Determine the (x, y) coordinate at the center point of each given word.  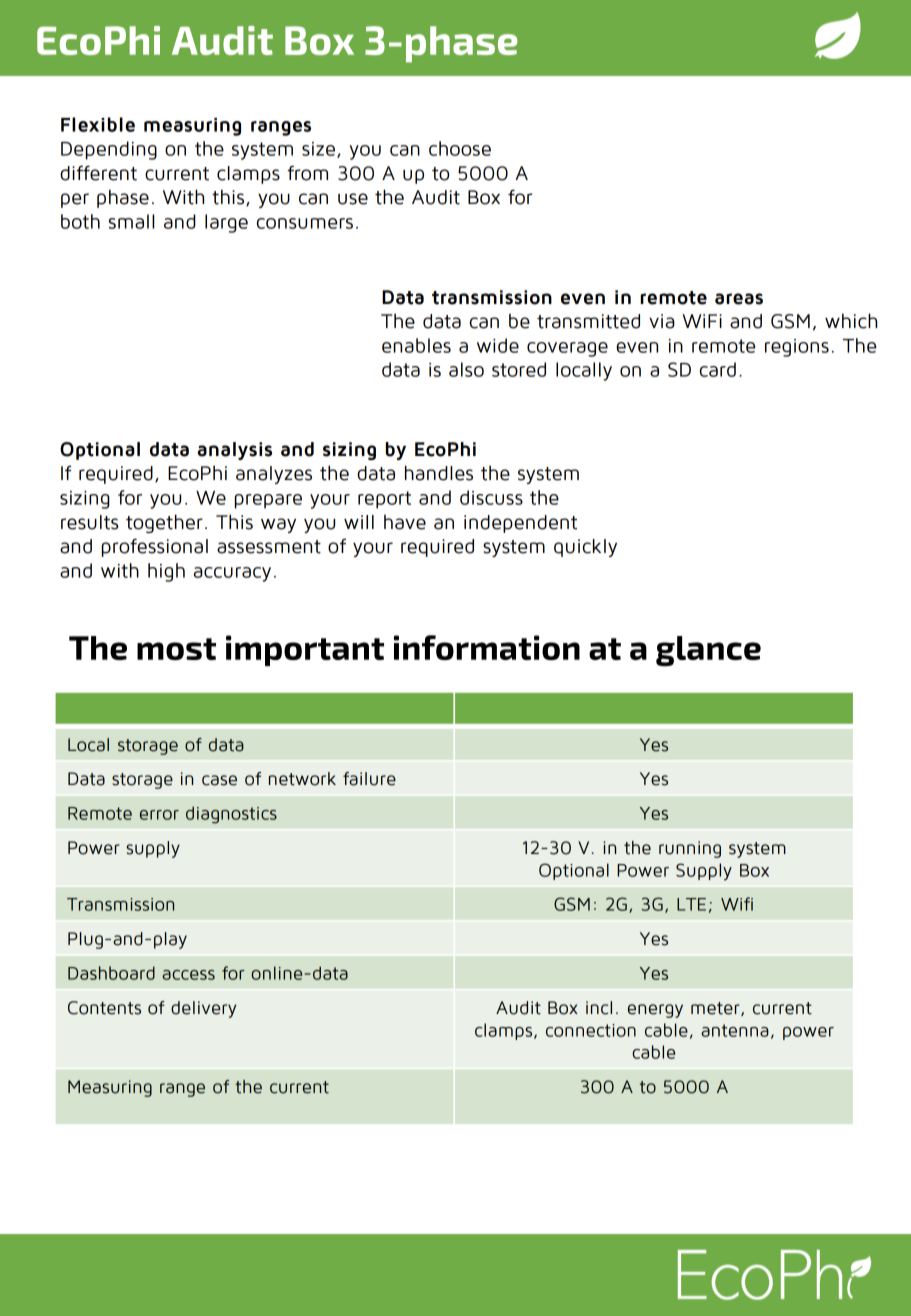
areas (739, 299)
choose (460, 148)
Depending (109, 150)
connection (591, 1030)
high (166, 572)
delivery (203, 1009)
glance (708, 651)
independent (520, 524)
